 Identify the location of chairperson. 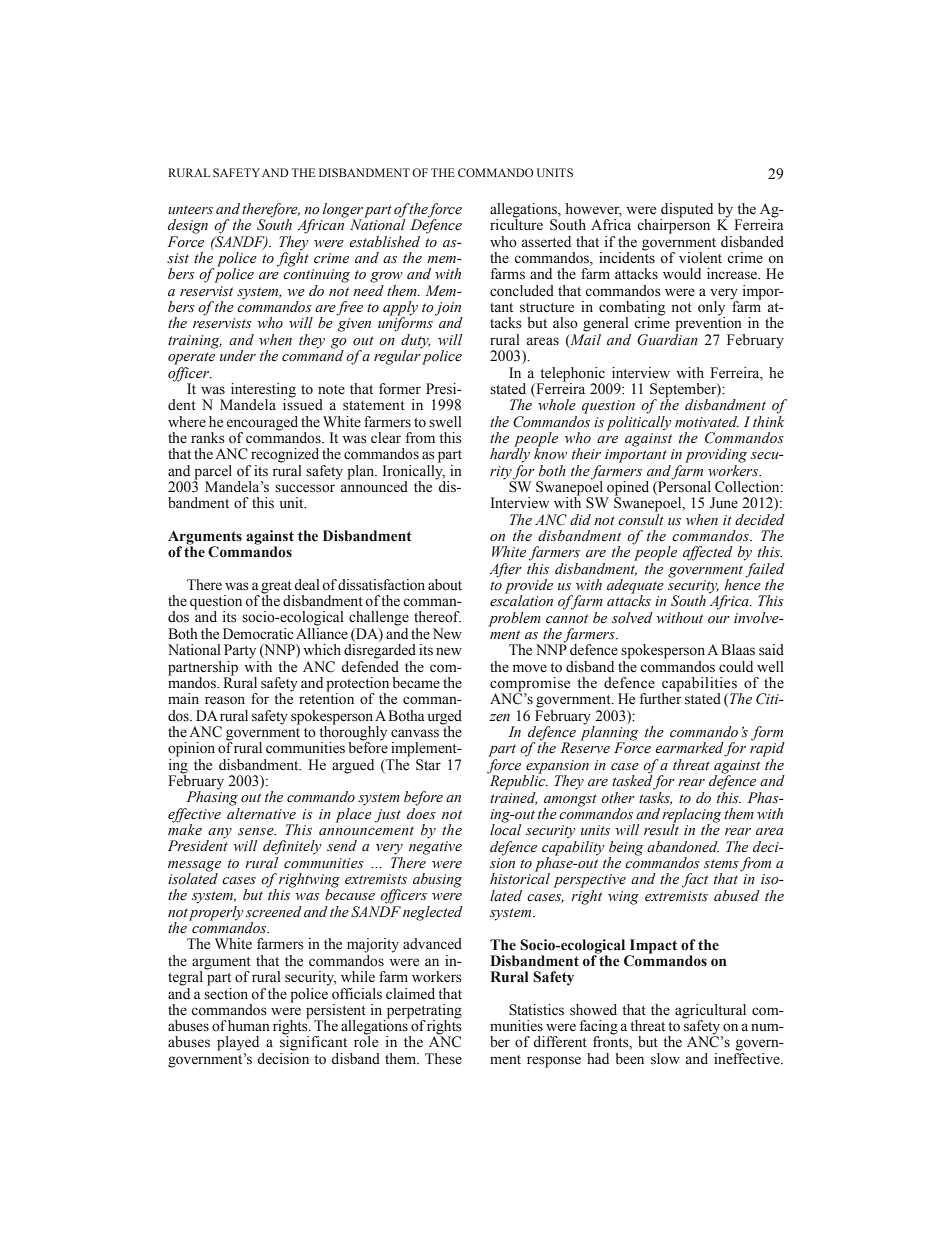
(673, 225).
